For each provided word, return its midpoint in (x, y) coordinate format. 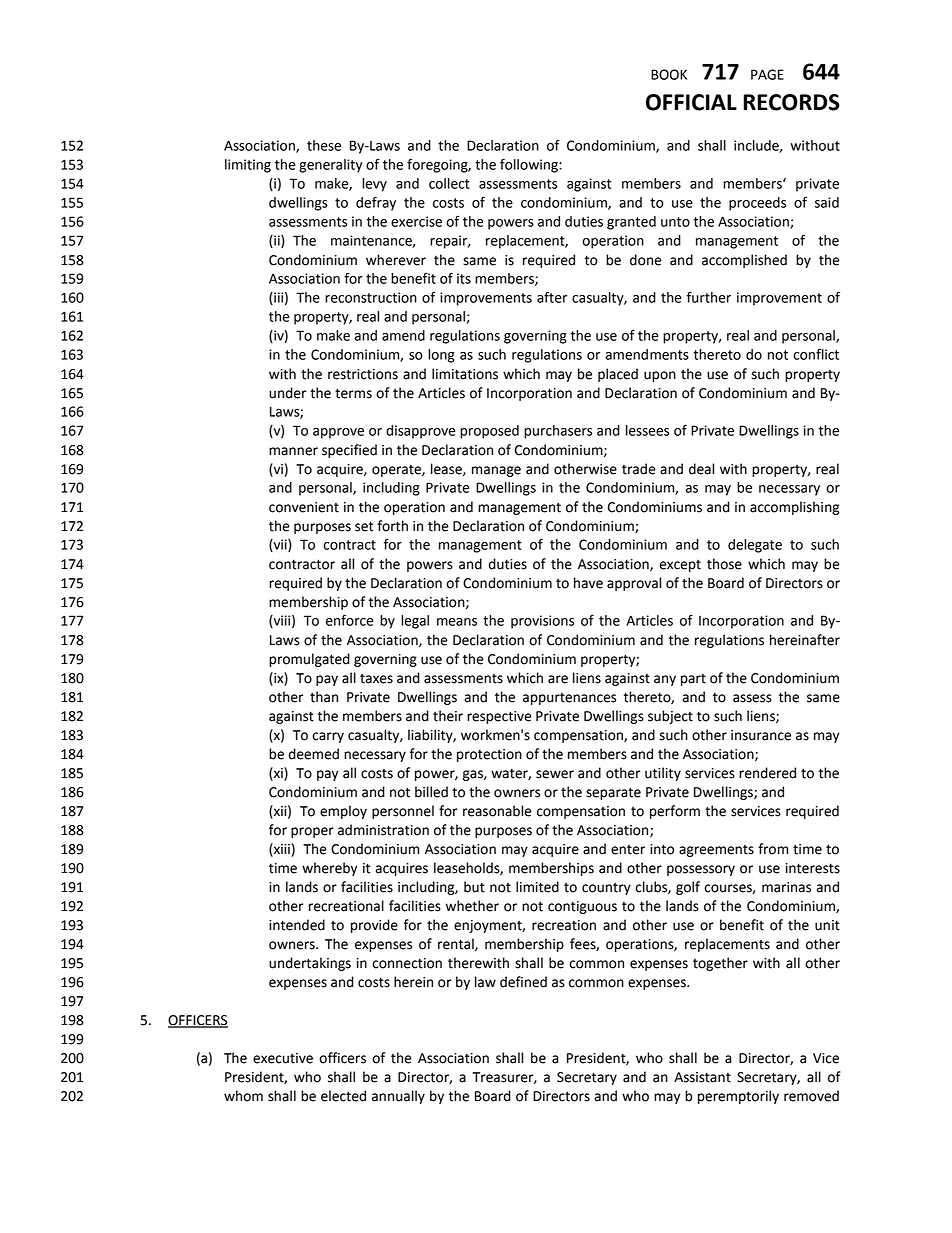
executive (283, 1058)
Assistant (702, 1077)
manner (293, 451)
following (530, 165)
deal (701, 469)
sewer (555, 774)
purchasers (558, 432)
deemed (314, 754)
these (324, 145)
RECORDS (791, 102)
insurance (761, 735)
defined (523, 982)
